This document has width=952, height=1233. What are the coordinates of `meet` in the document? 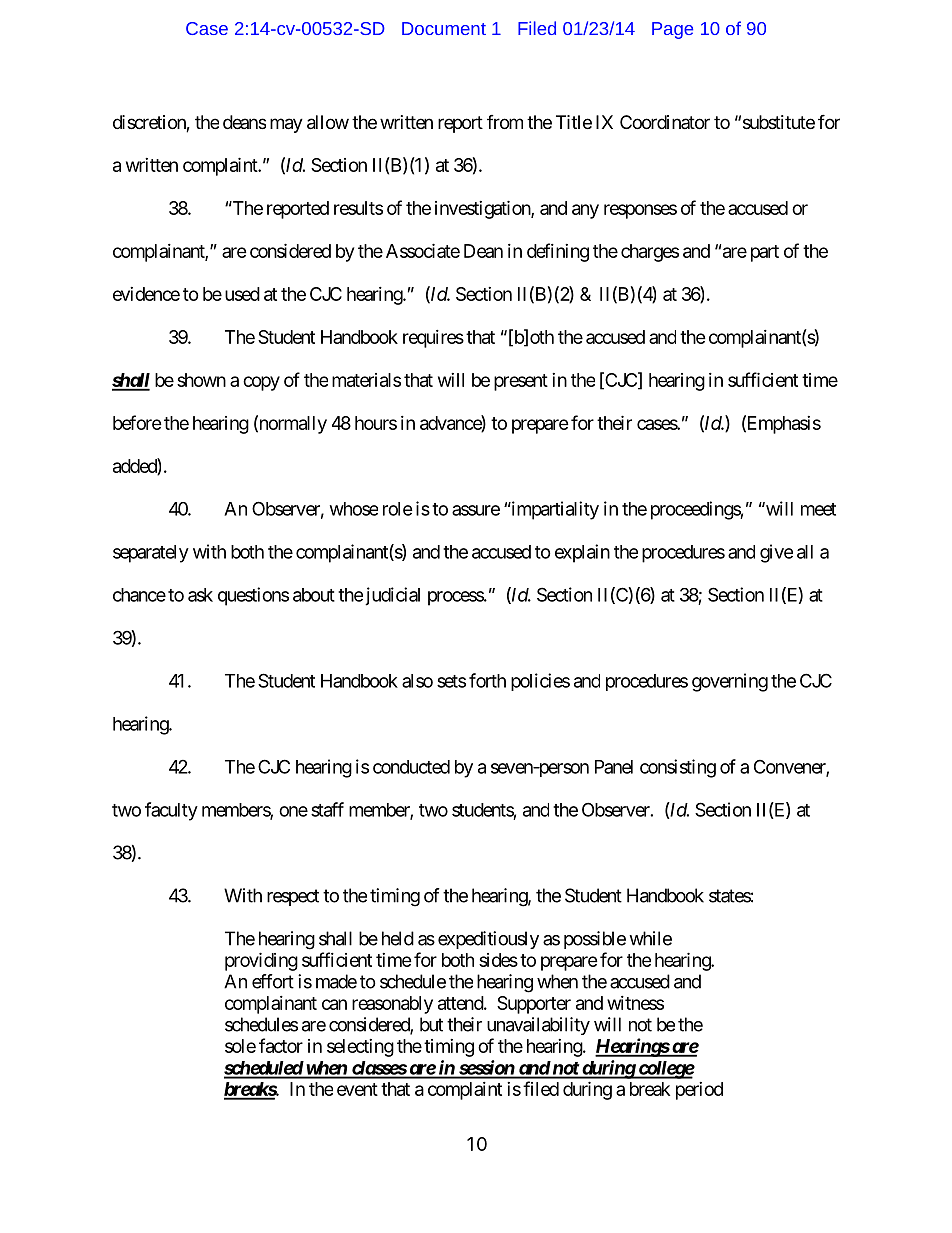 It's located at (818, 509).
